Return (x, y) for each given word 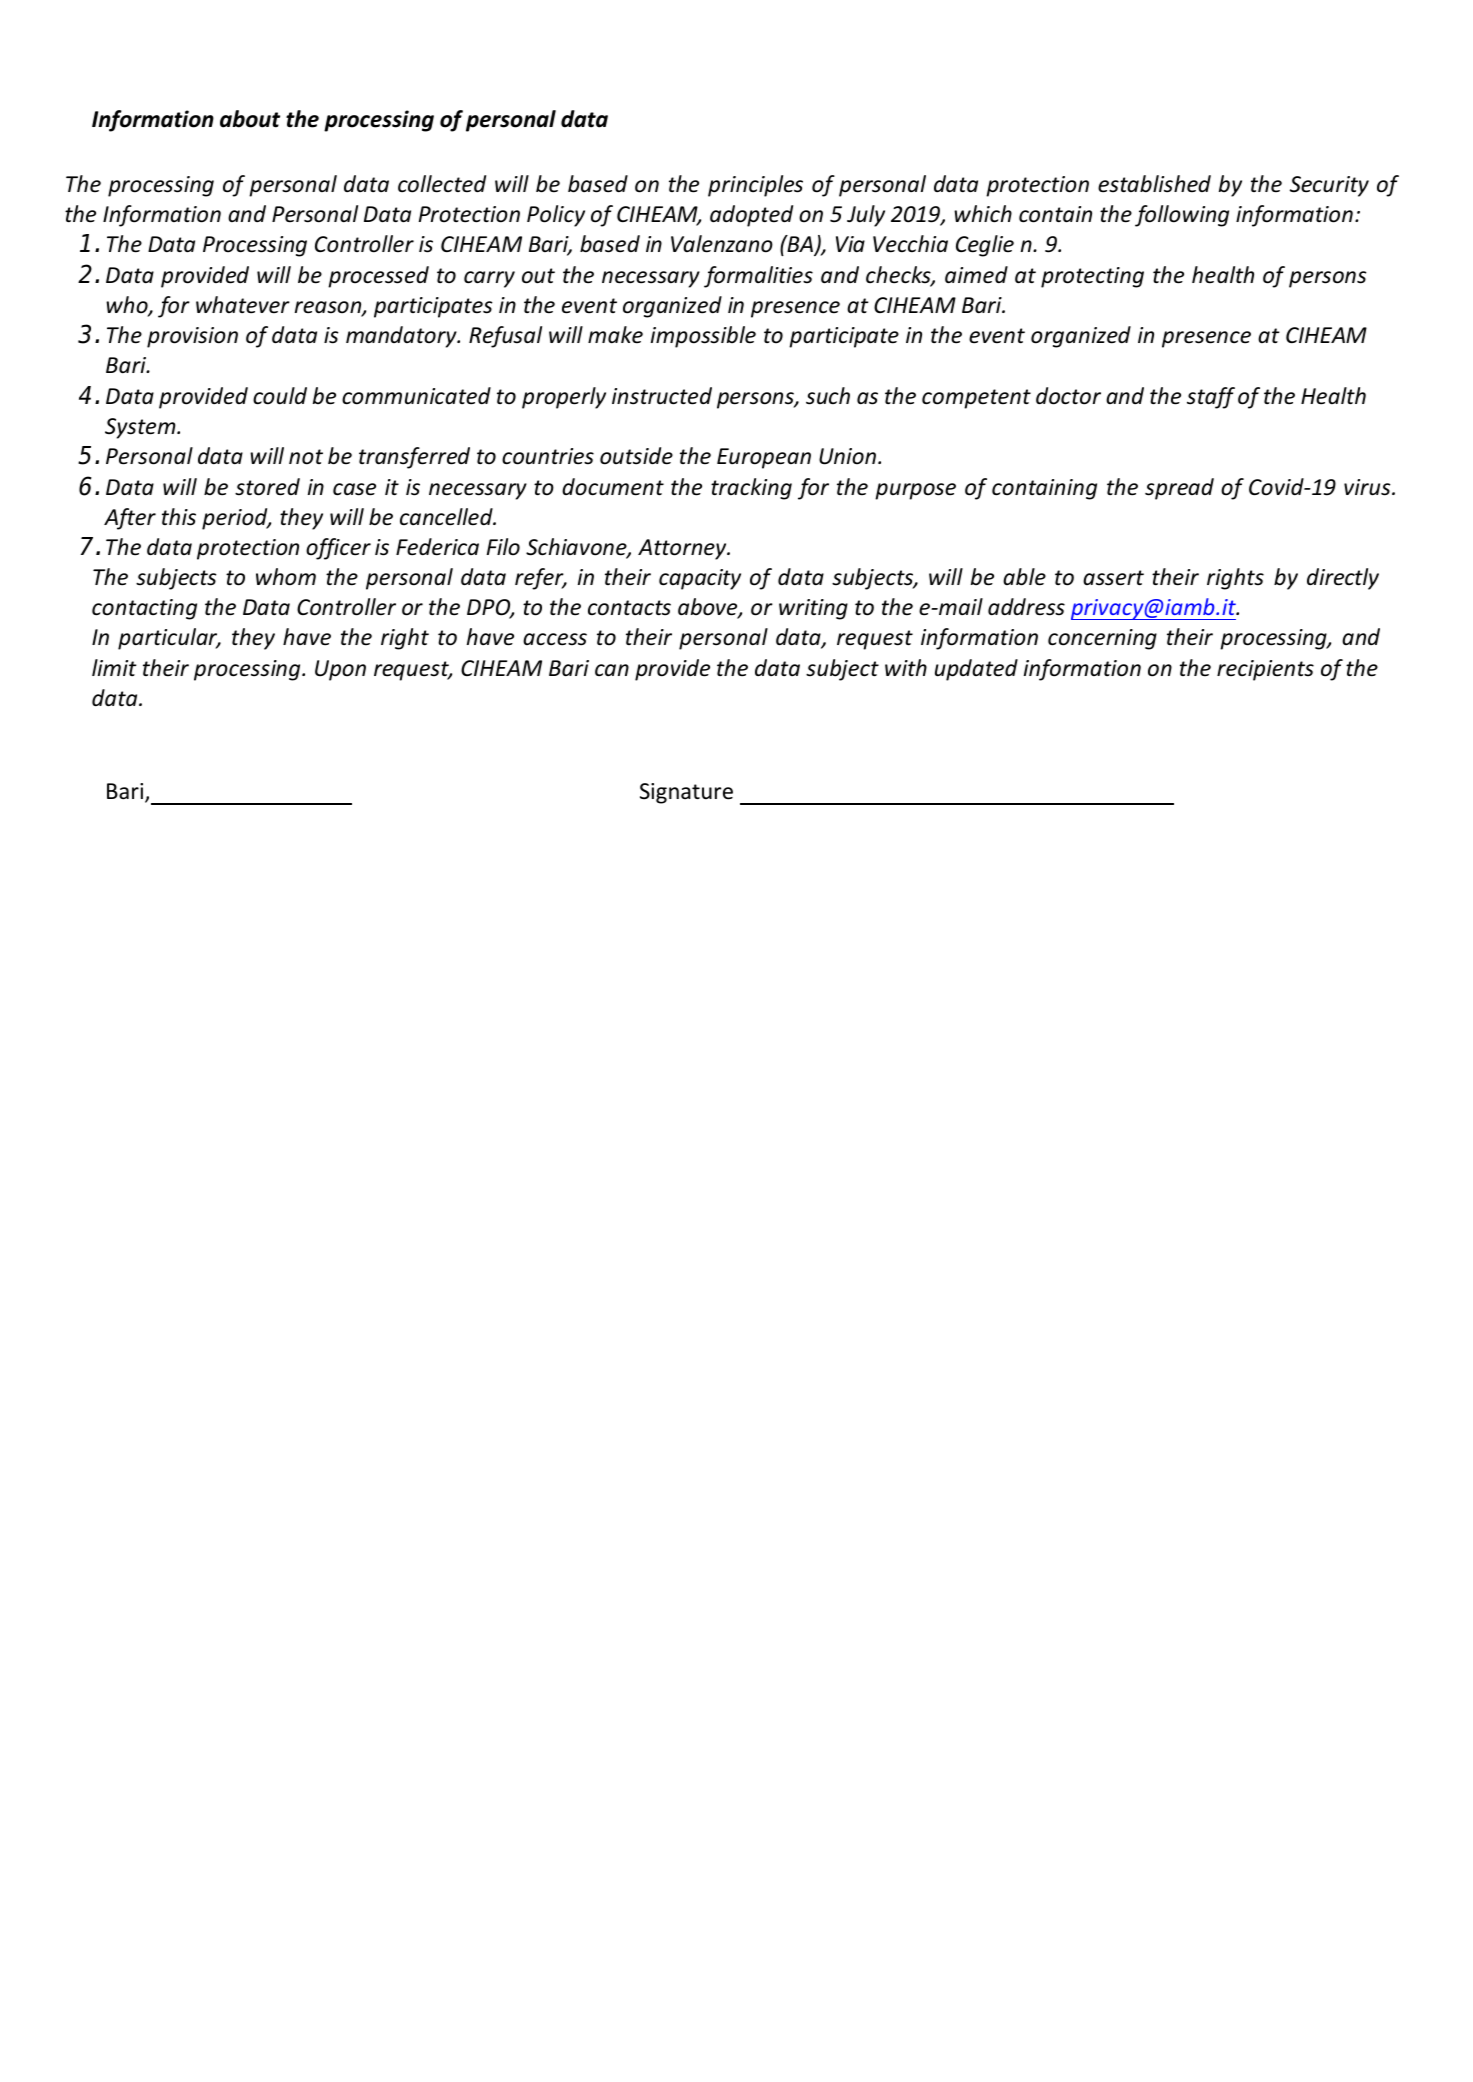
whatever (243, 305)
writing (813, 609)
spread (1179, 489)
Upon (340, 670)
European (764, 458)
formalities (758, 277)
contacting (144, 609)
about (250, 119)
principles (755, 186)
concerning (1102, 639)
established (1154, 184)
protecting (1092, 277)
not (306, 457)
